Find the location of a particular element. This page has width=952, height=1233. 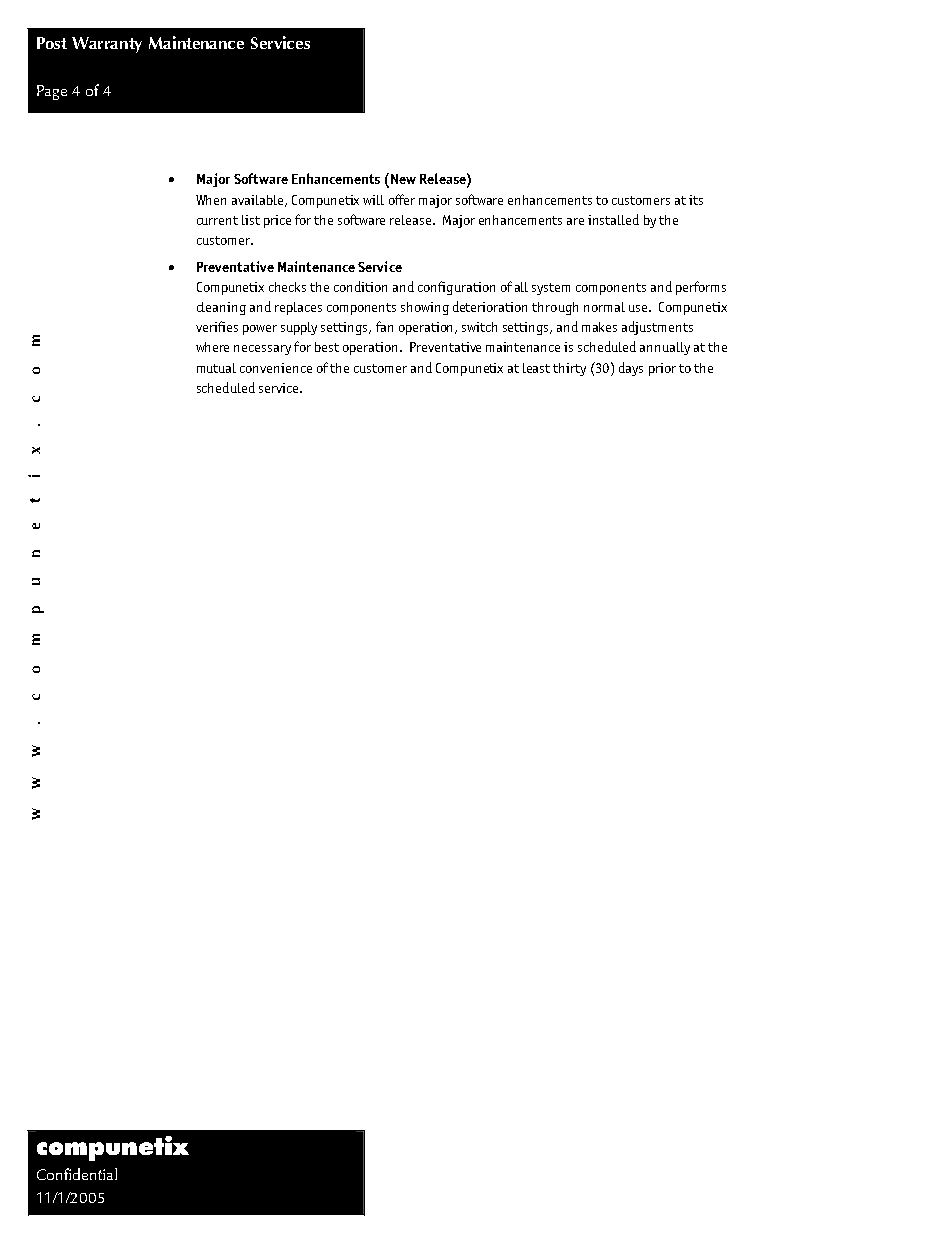

makes is located at coordinates (599, 327).
